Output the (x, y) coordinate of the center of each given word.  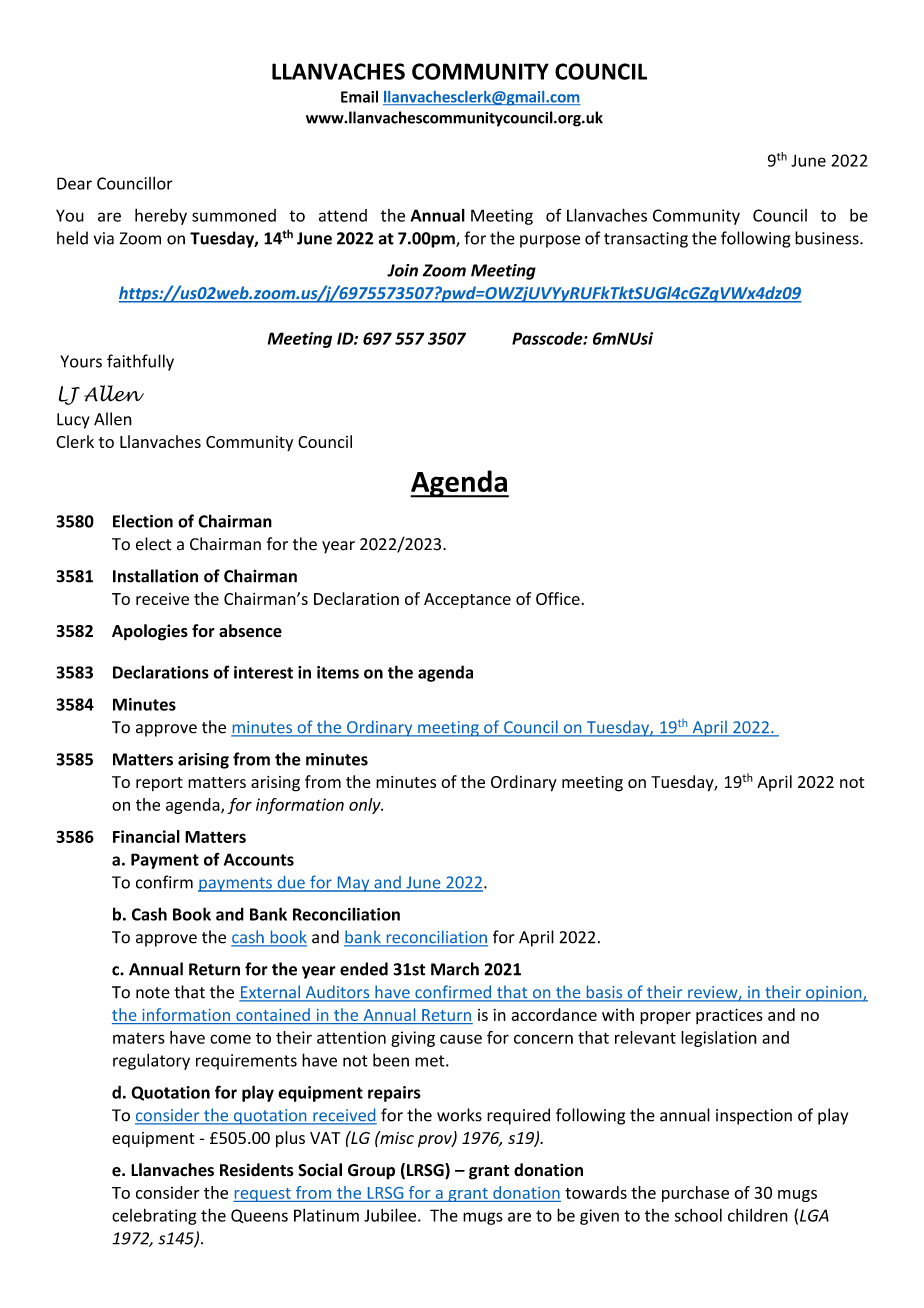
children (758, 1215)
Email (359, 96)
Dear (74, 183)
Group (371, 1172)
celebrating (154, 1216)
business (828, 238)
